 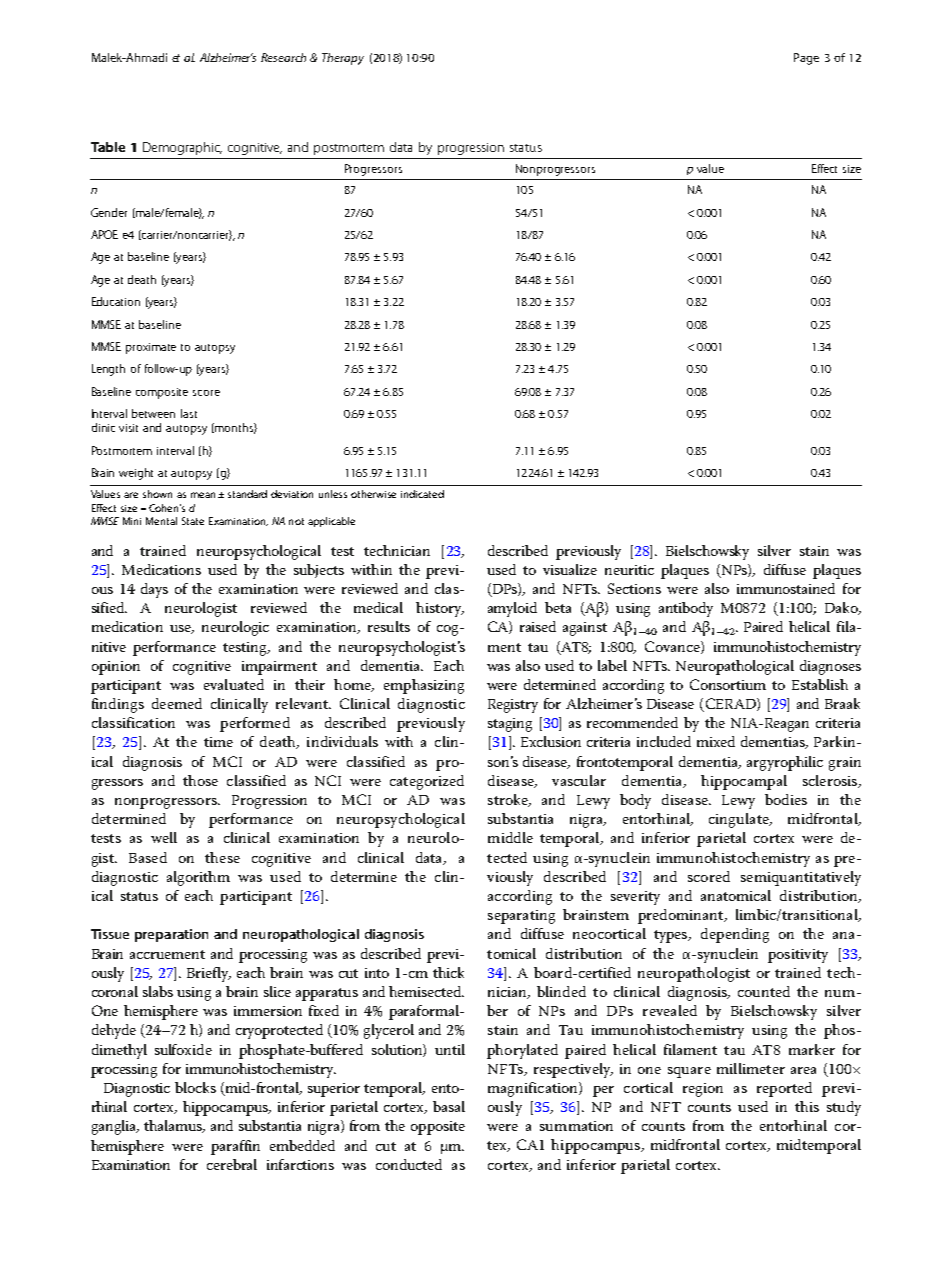 I want to click on Consortium, so click(x=728, y=684).
